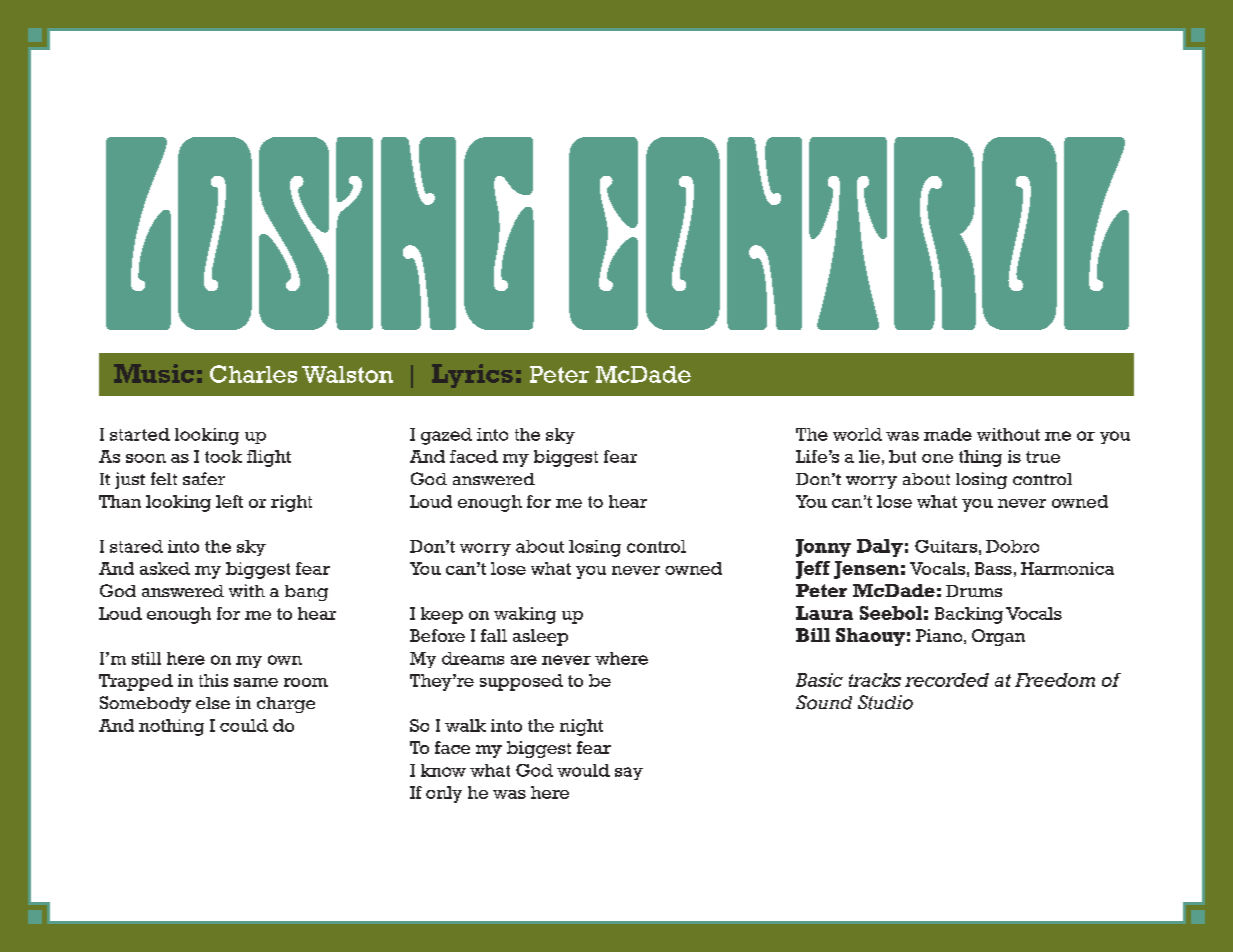  I want to click on Charles, so click(253, 374).
